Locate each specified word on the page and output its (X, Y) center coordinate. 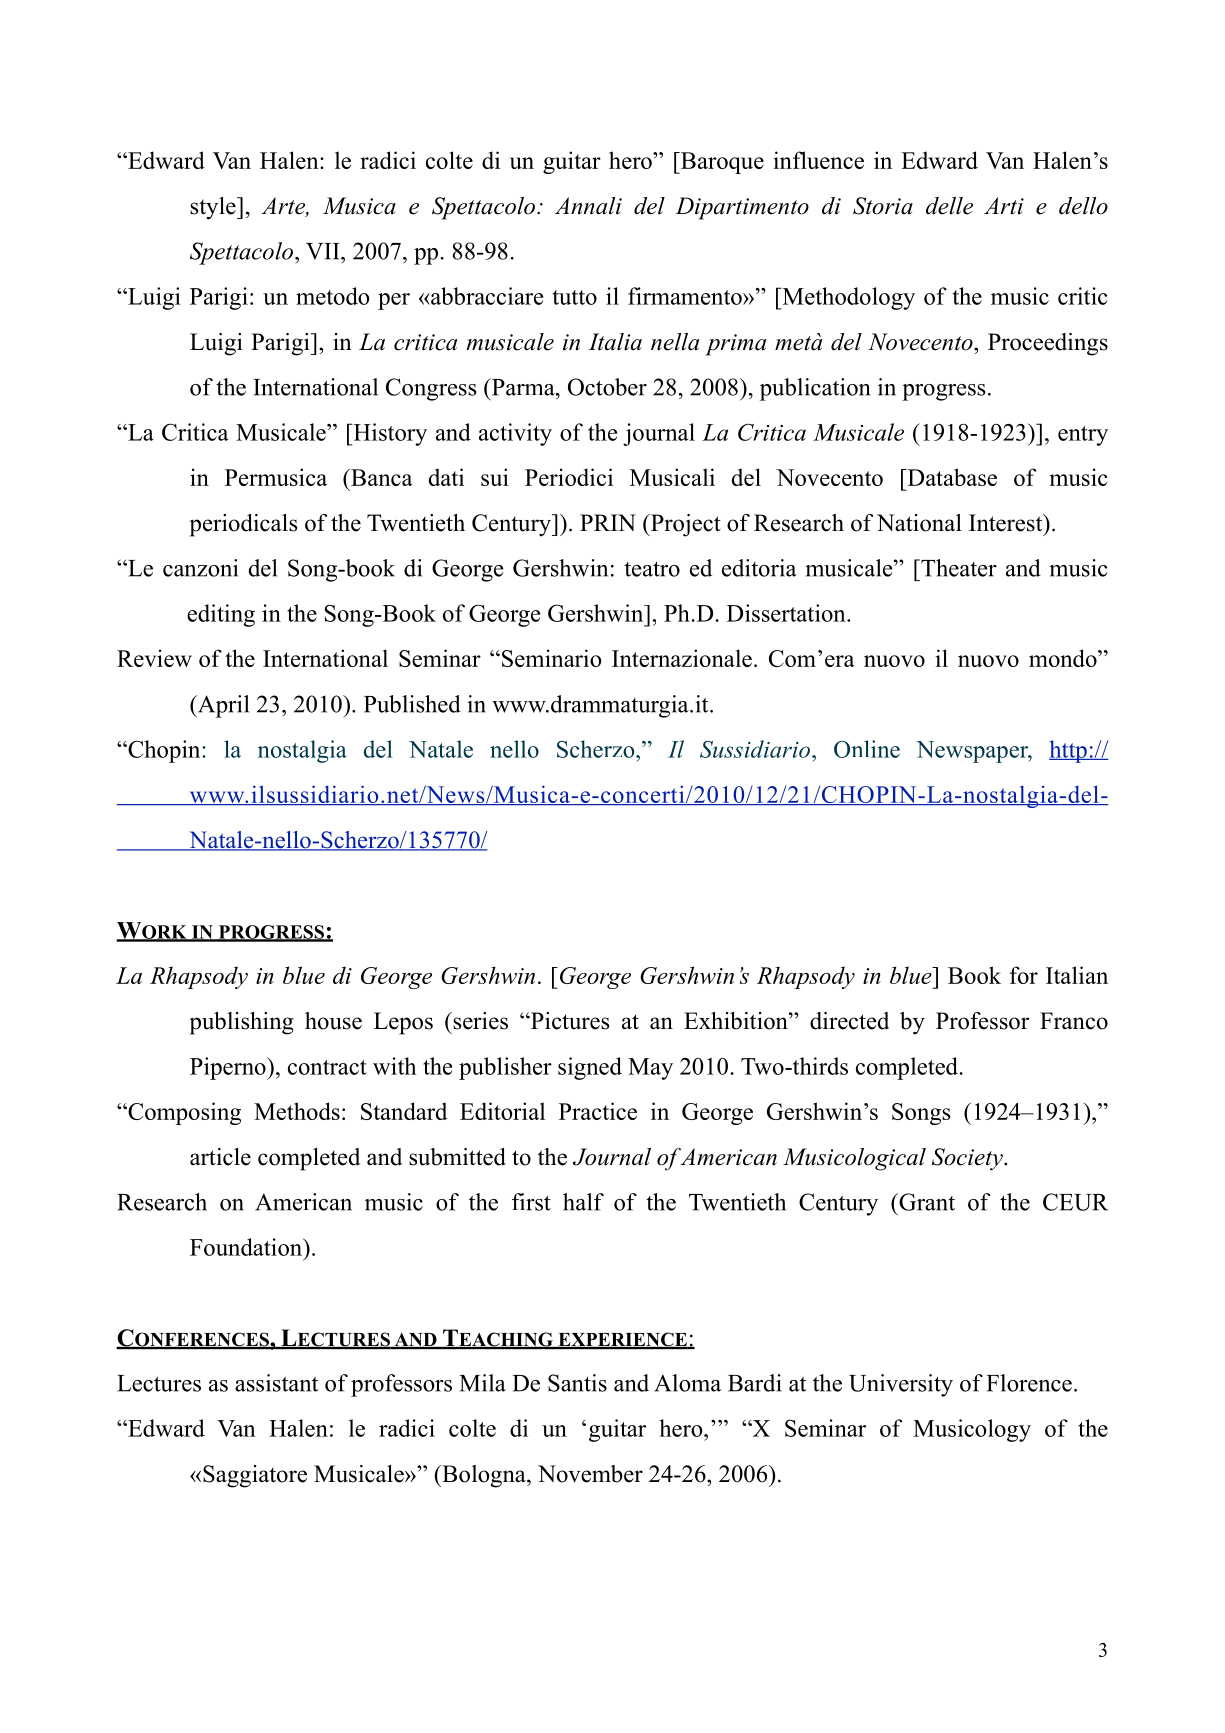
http (1069, 751)
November (590, 1474)
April (222, 706)
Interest (1007, 523)
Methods (297, 1111)
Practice (598, 1111)
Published (412, 704)
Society (968, 1159)
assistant (276, 1383)
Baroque (721, 163)
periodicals (243, 525)
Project (685, 525)
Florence (1029, 1383)
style (214, 208)
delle (949, 206)
